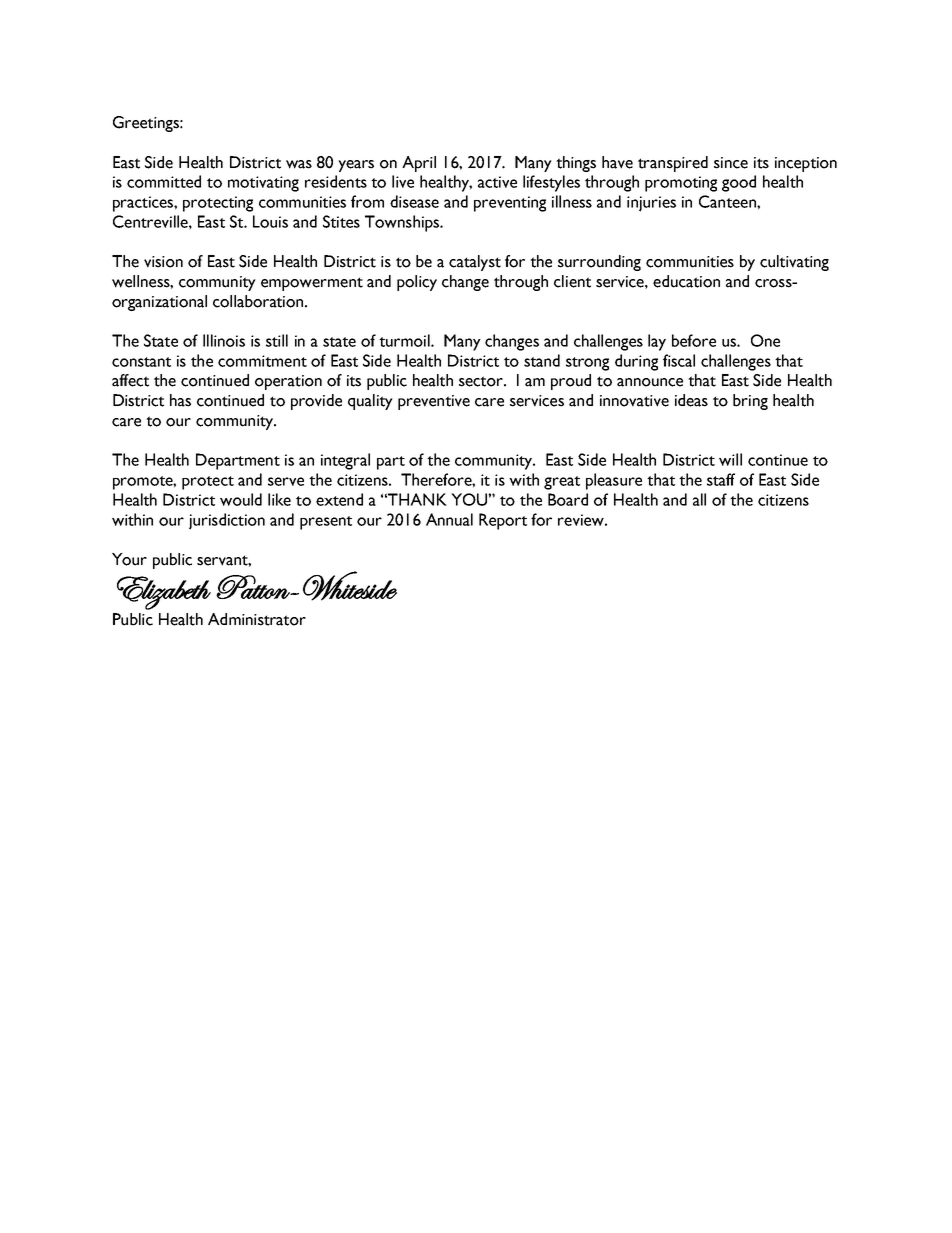  Describe the element at coordinates (739, 183) in the screenshot. I see `good` at that location.
